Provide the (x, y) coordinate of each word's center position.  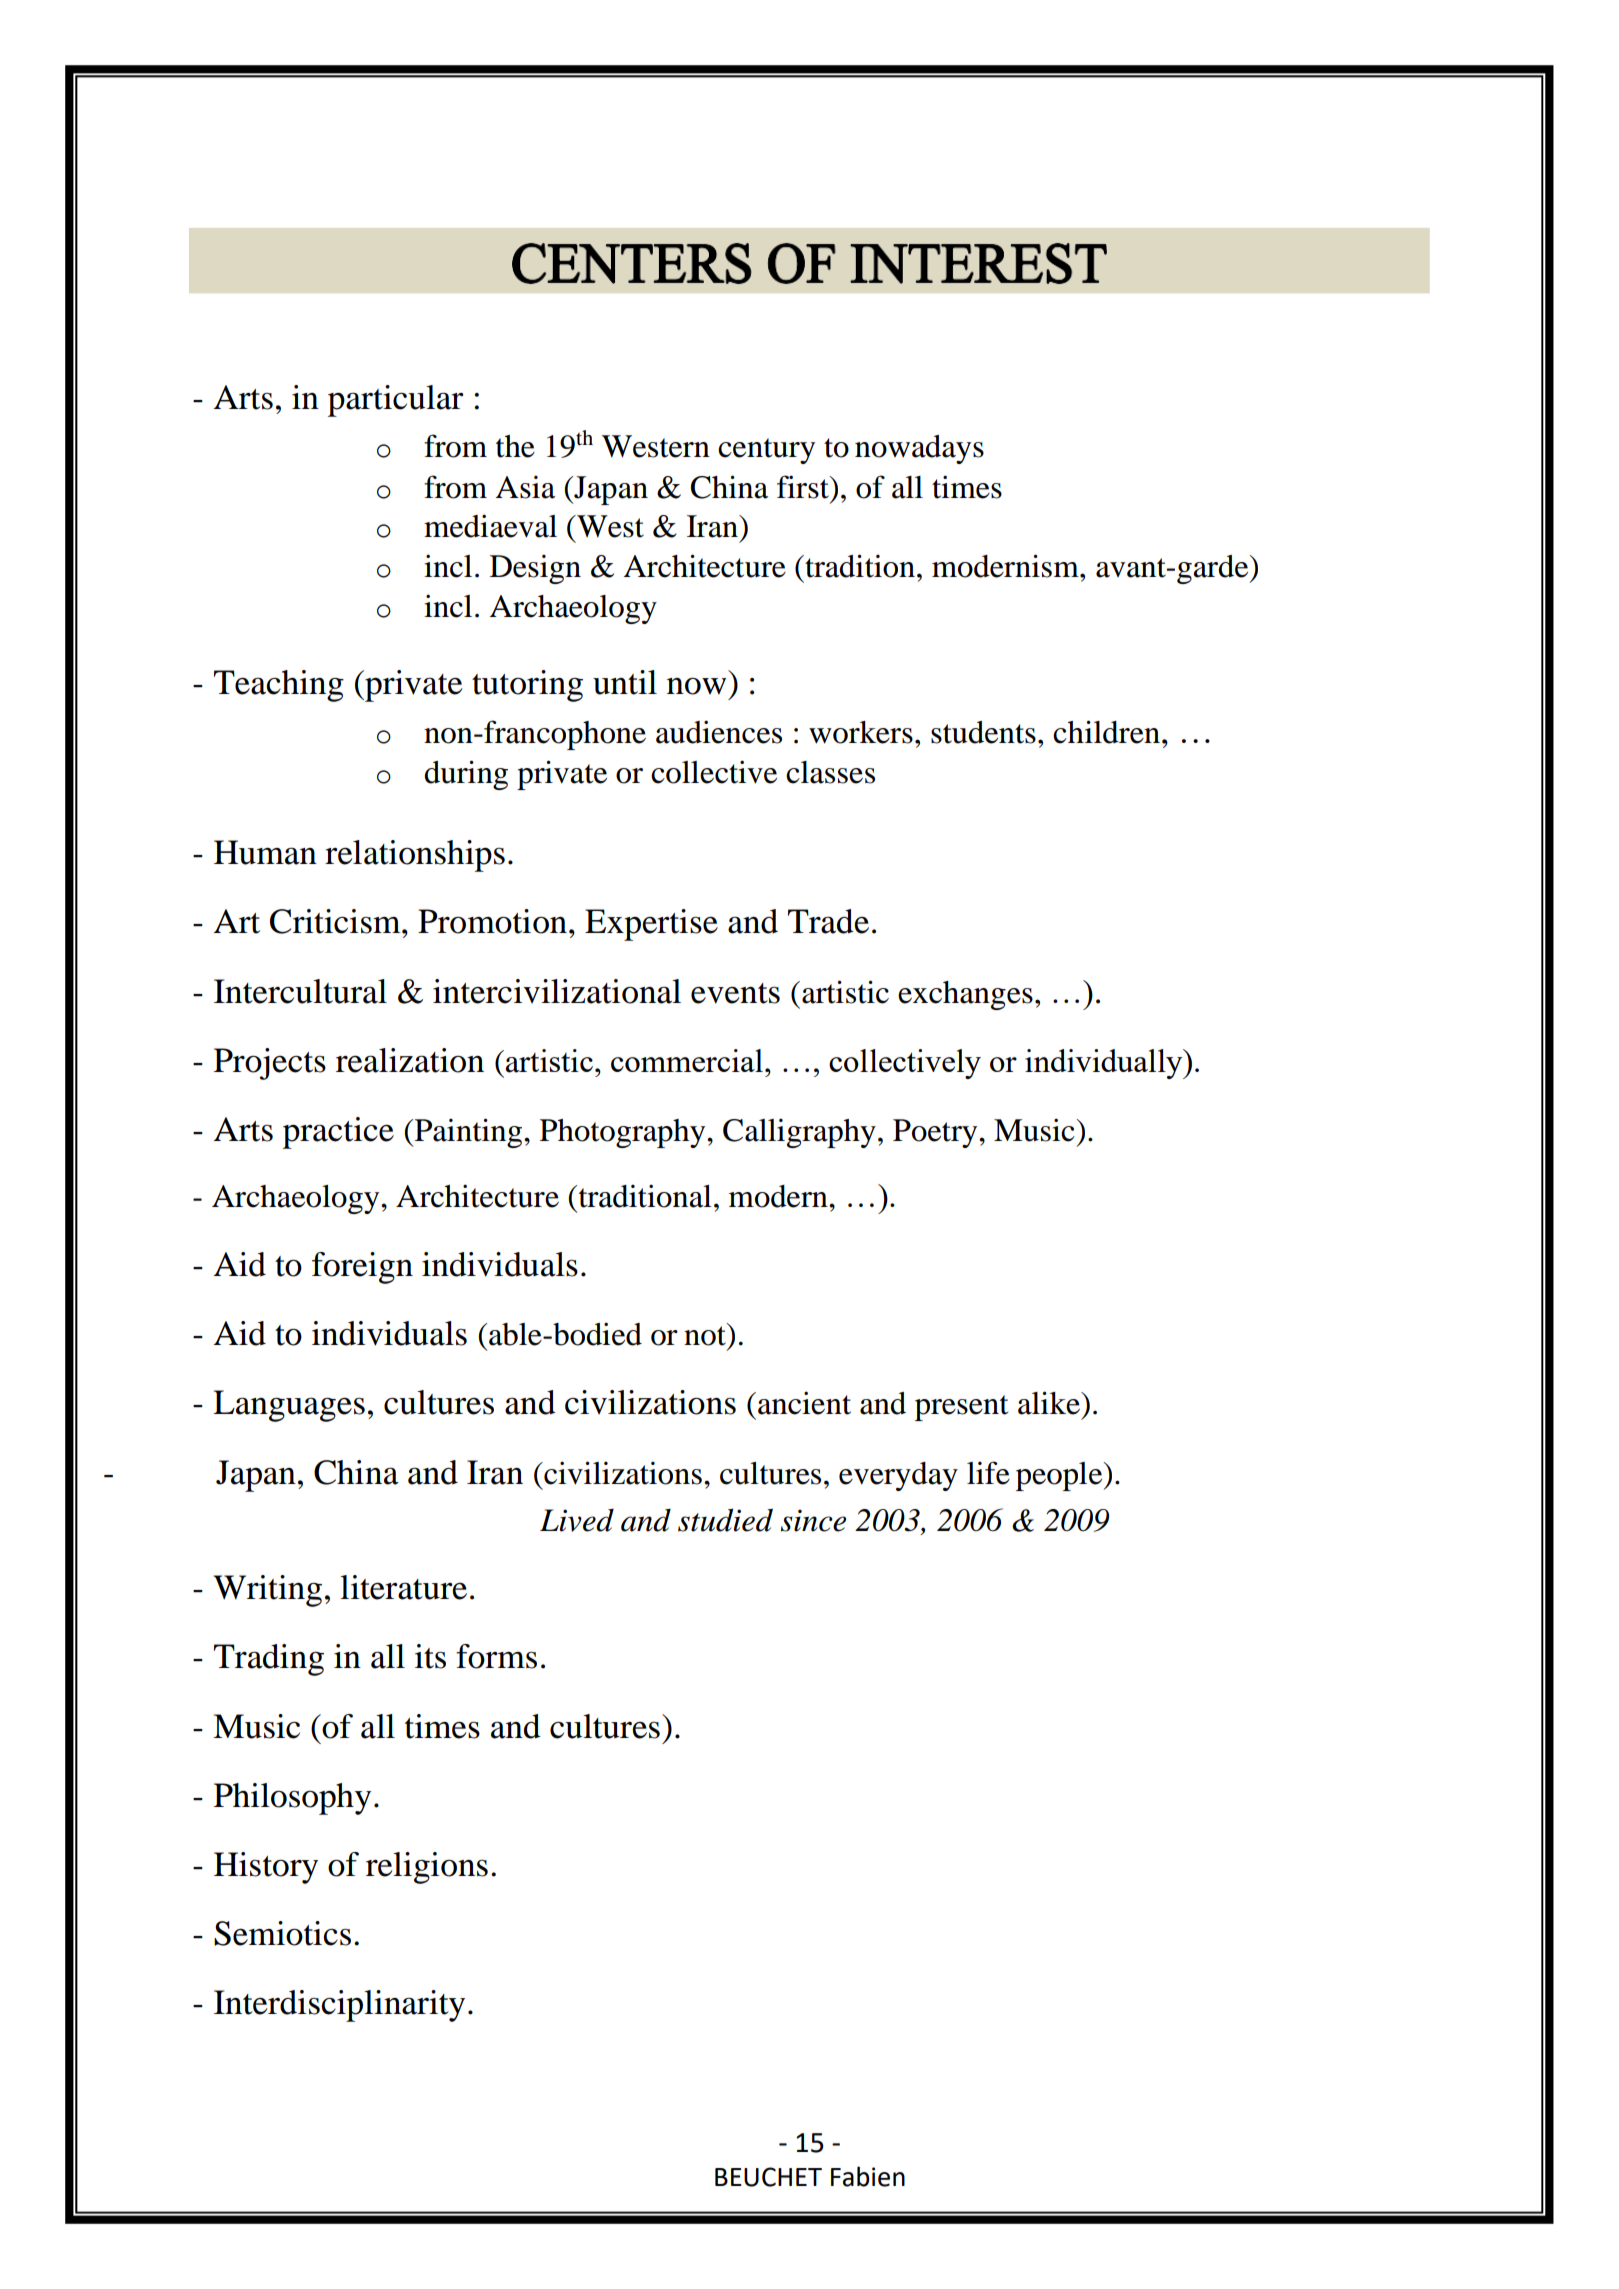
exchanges (965, 995)
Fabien (868, 2176)
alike (1050, 1403)
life (988, 1473)
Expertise (651, 925)
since (813, 1520)
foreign (362, 1268)
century (766, 451)
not (706, 1335)
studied (725, 1520)
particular (396, 401)
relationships (415, 856)
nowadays (919, 449)
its (430, 1656)
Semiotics (282, 1933)
